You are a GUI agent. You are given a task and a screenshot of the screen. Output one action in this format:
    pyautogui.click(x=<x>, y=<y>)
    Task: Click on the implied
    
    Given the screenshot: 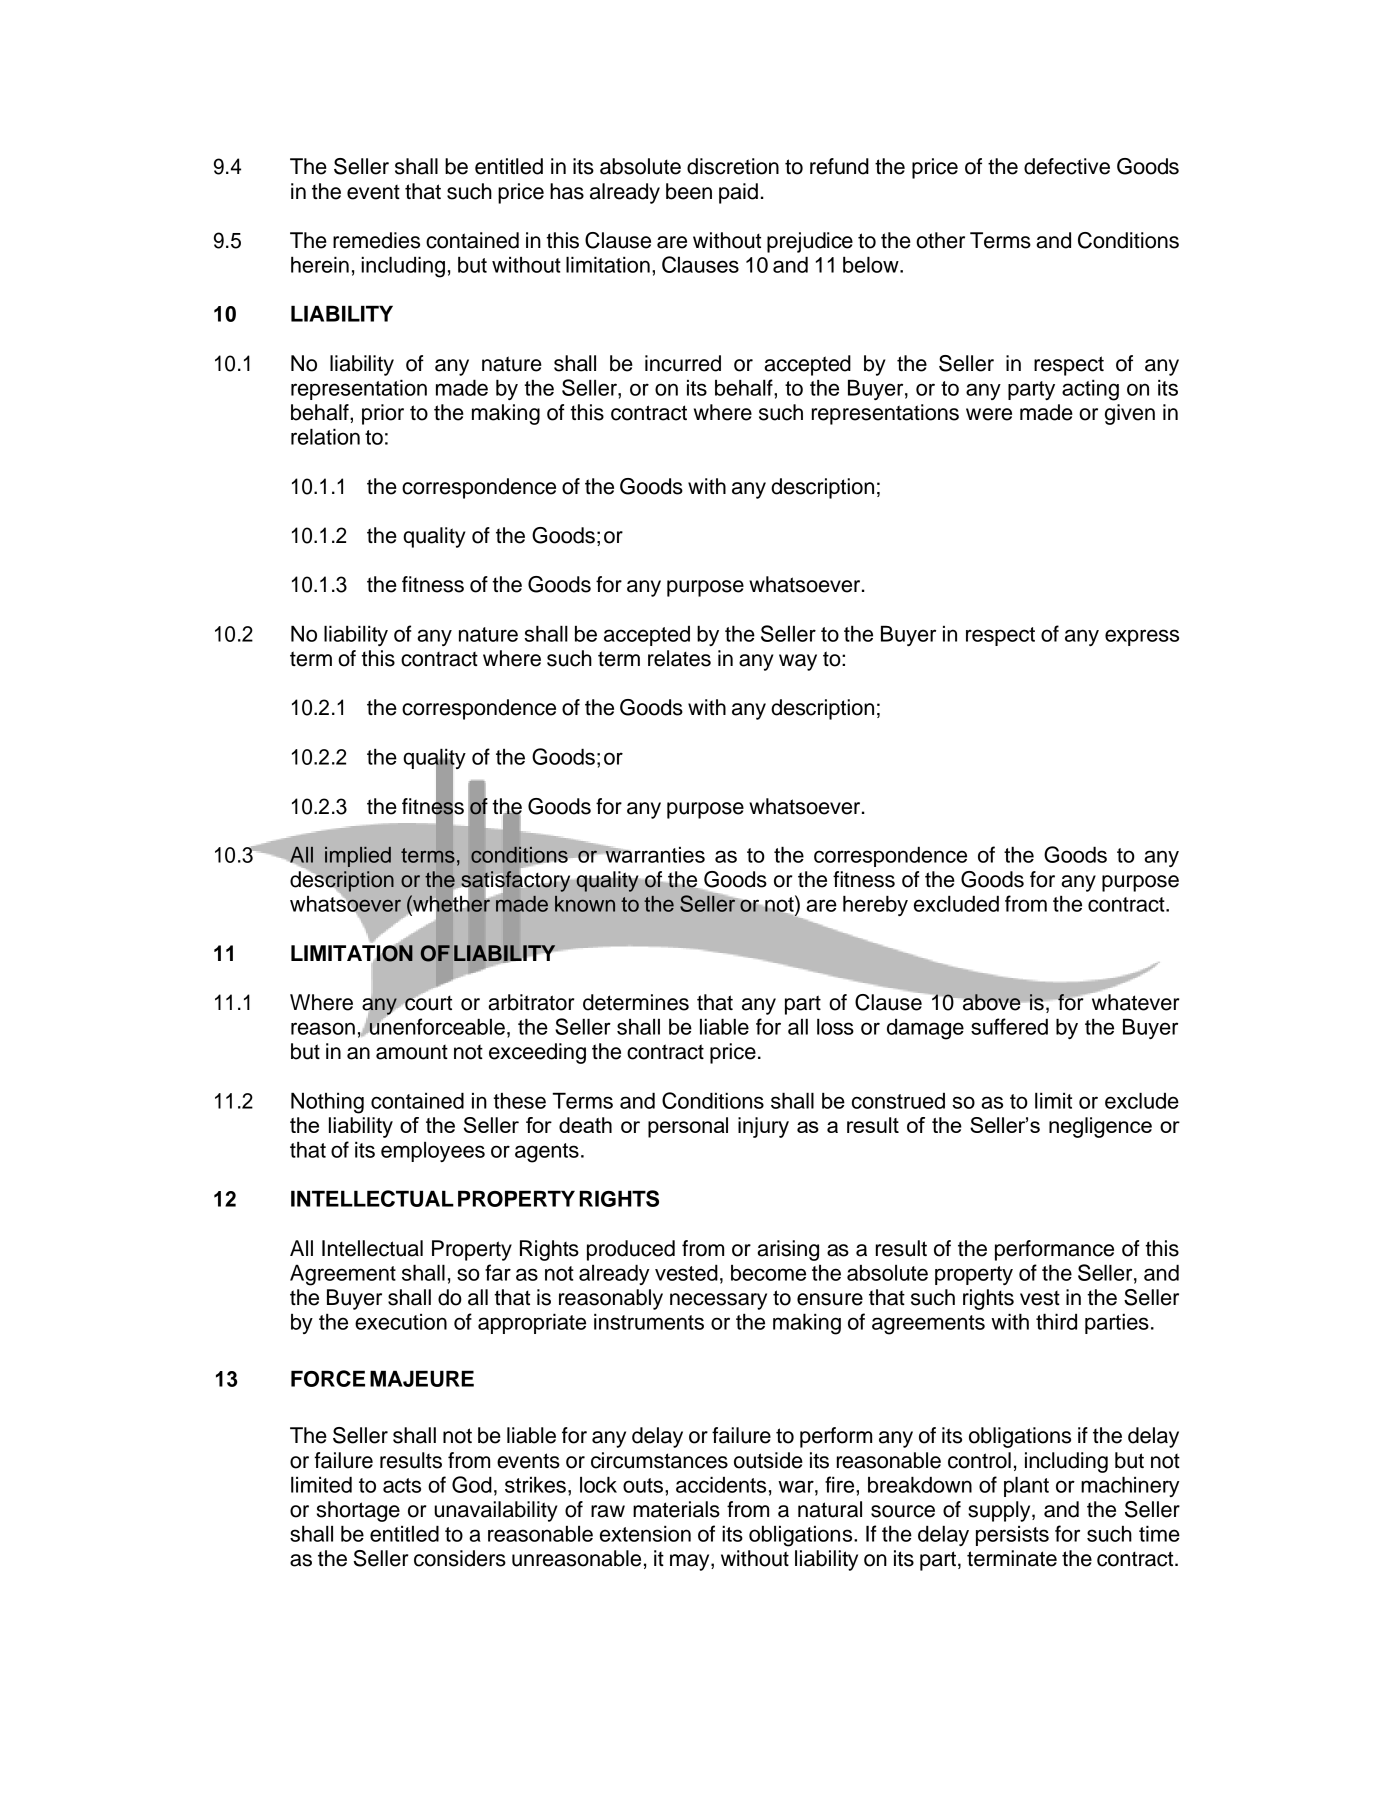 What is the action you would take?
    pyautogui.click(x=358, y=857)
